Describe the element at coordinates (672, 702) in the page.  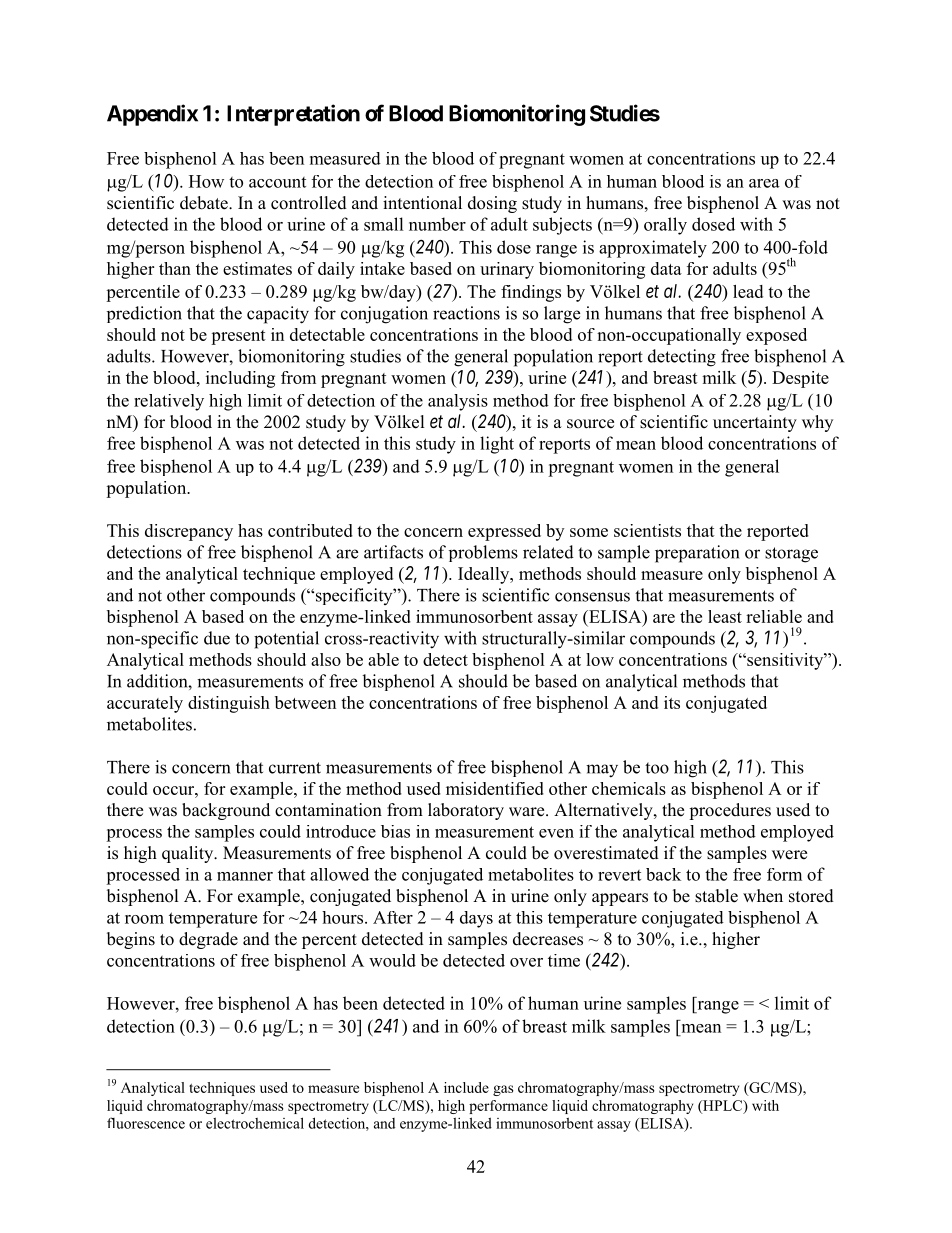
I see `its` at that location.
